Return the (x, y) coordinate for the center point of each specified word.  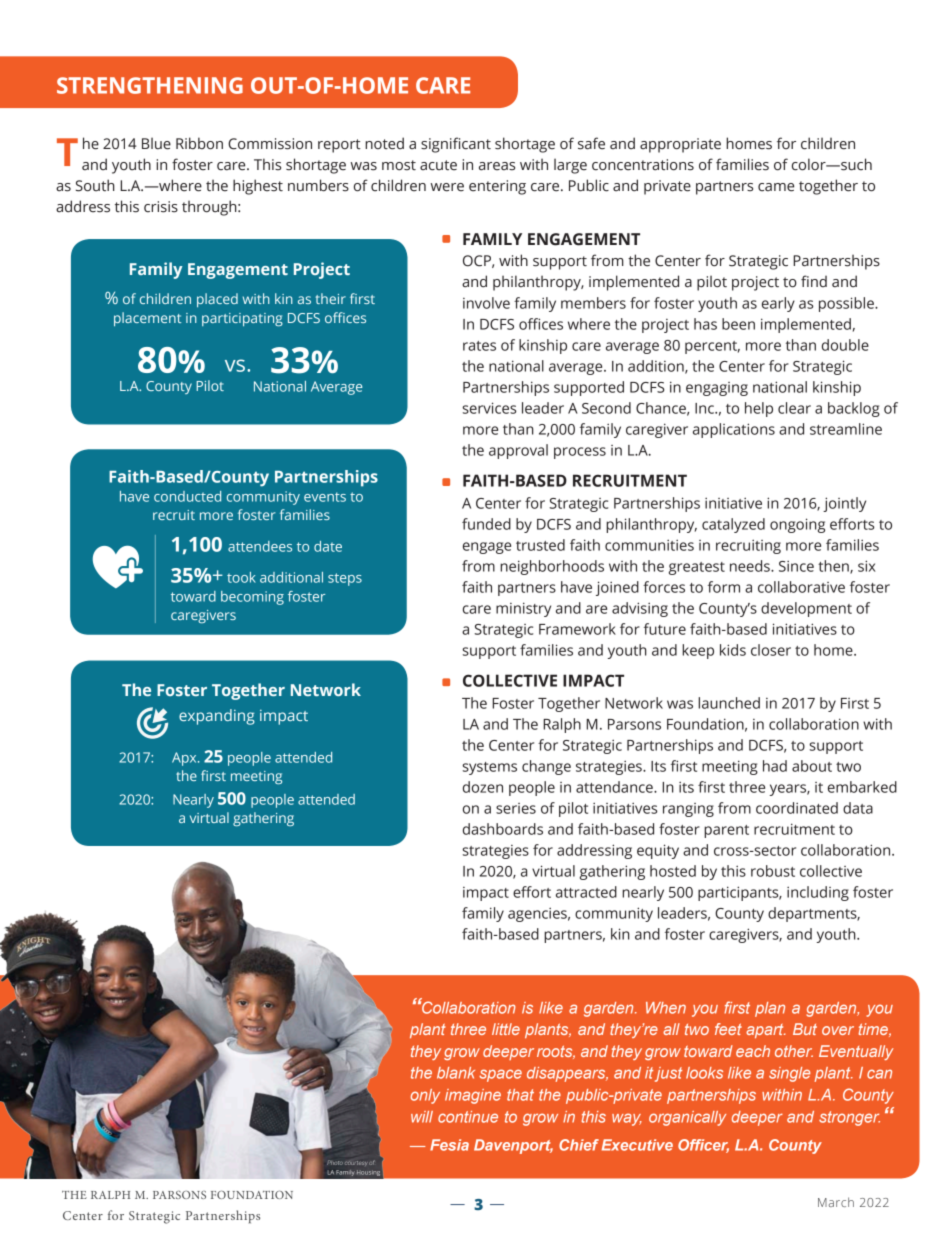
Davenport (513, 1146)
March (836, 1202)
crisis (161, 207)
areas (497, 166)
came (776, 187)
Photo (335, 1162)
